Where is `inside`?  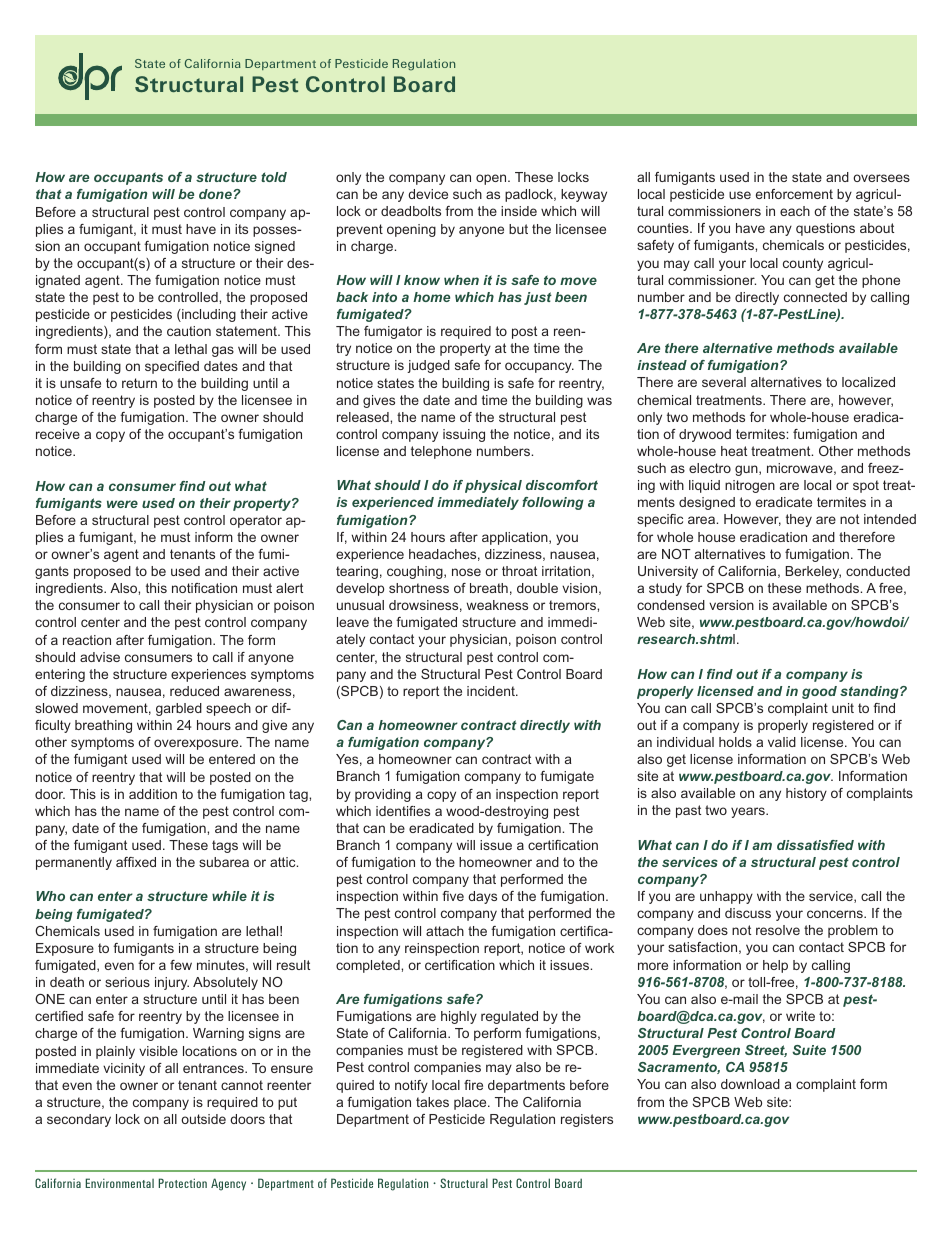
inside is located at coordinates (519, 211).
